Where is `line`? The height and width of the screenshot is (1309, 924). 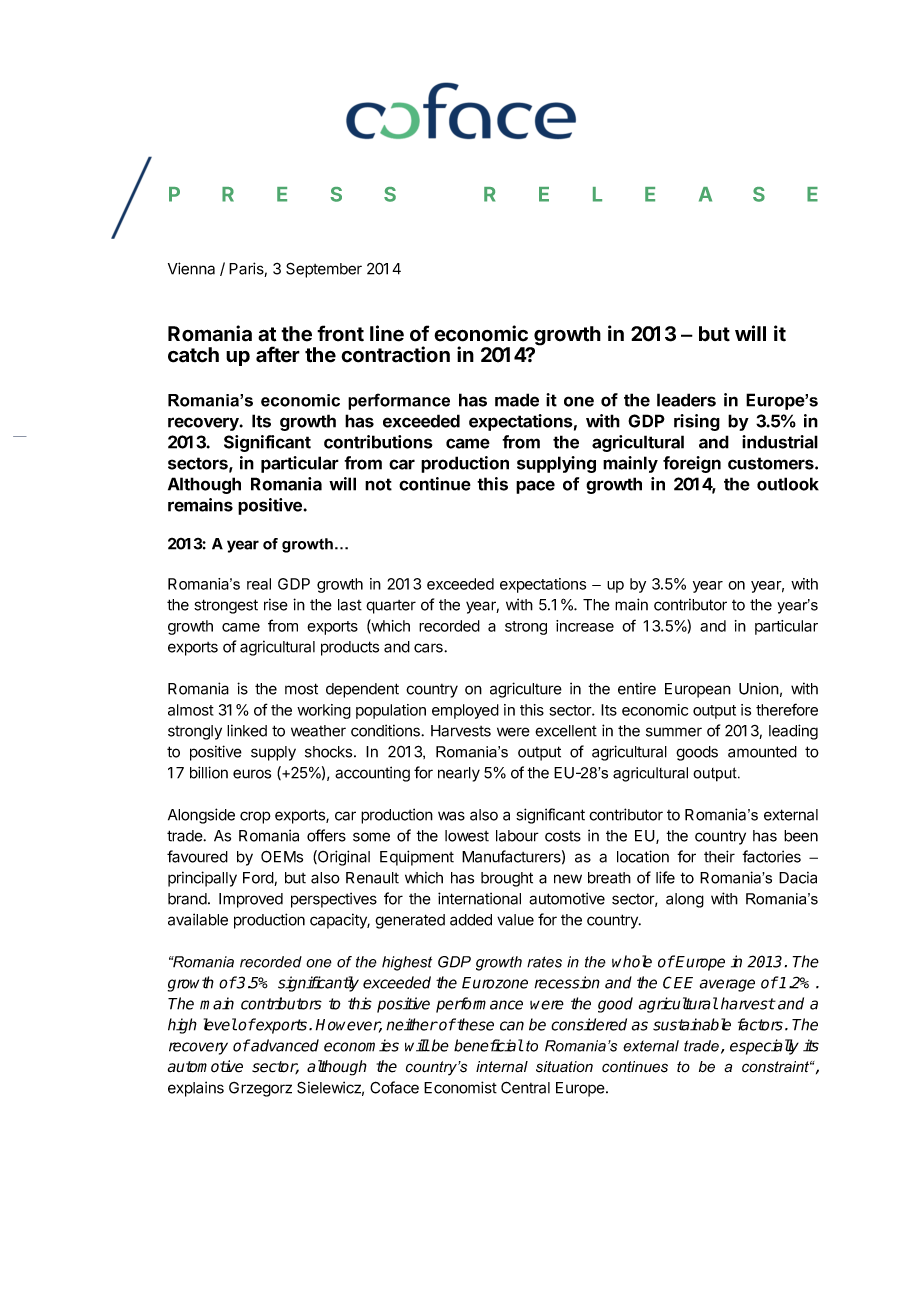 line is located at coordinates (387, 333).
